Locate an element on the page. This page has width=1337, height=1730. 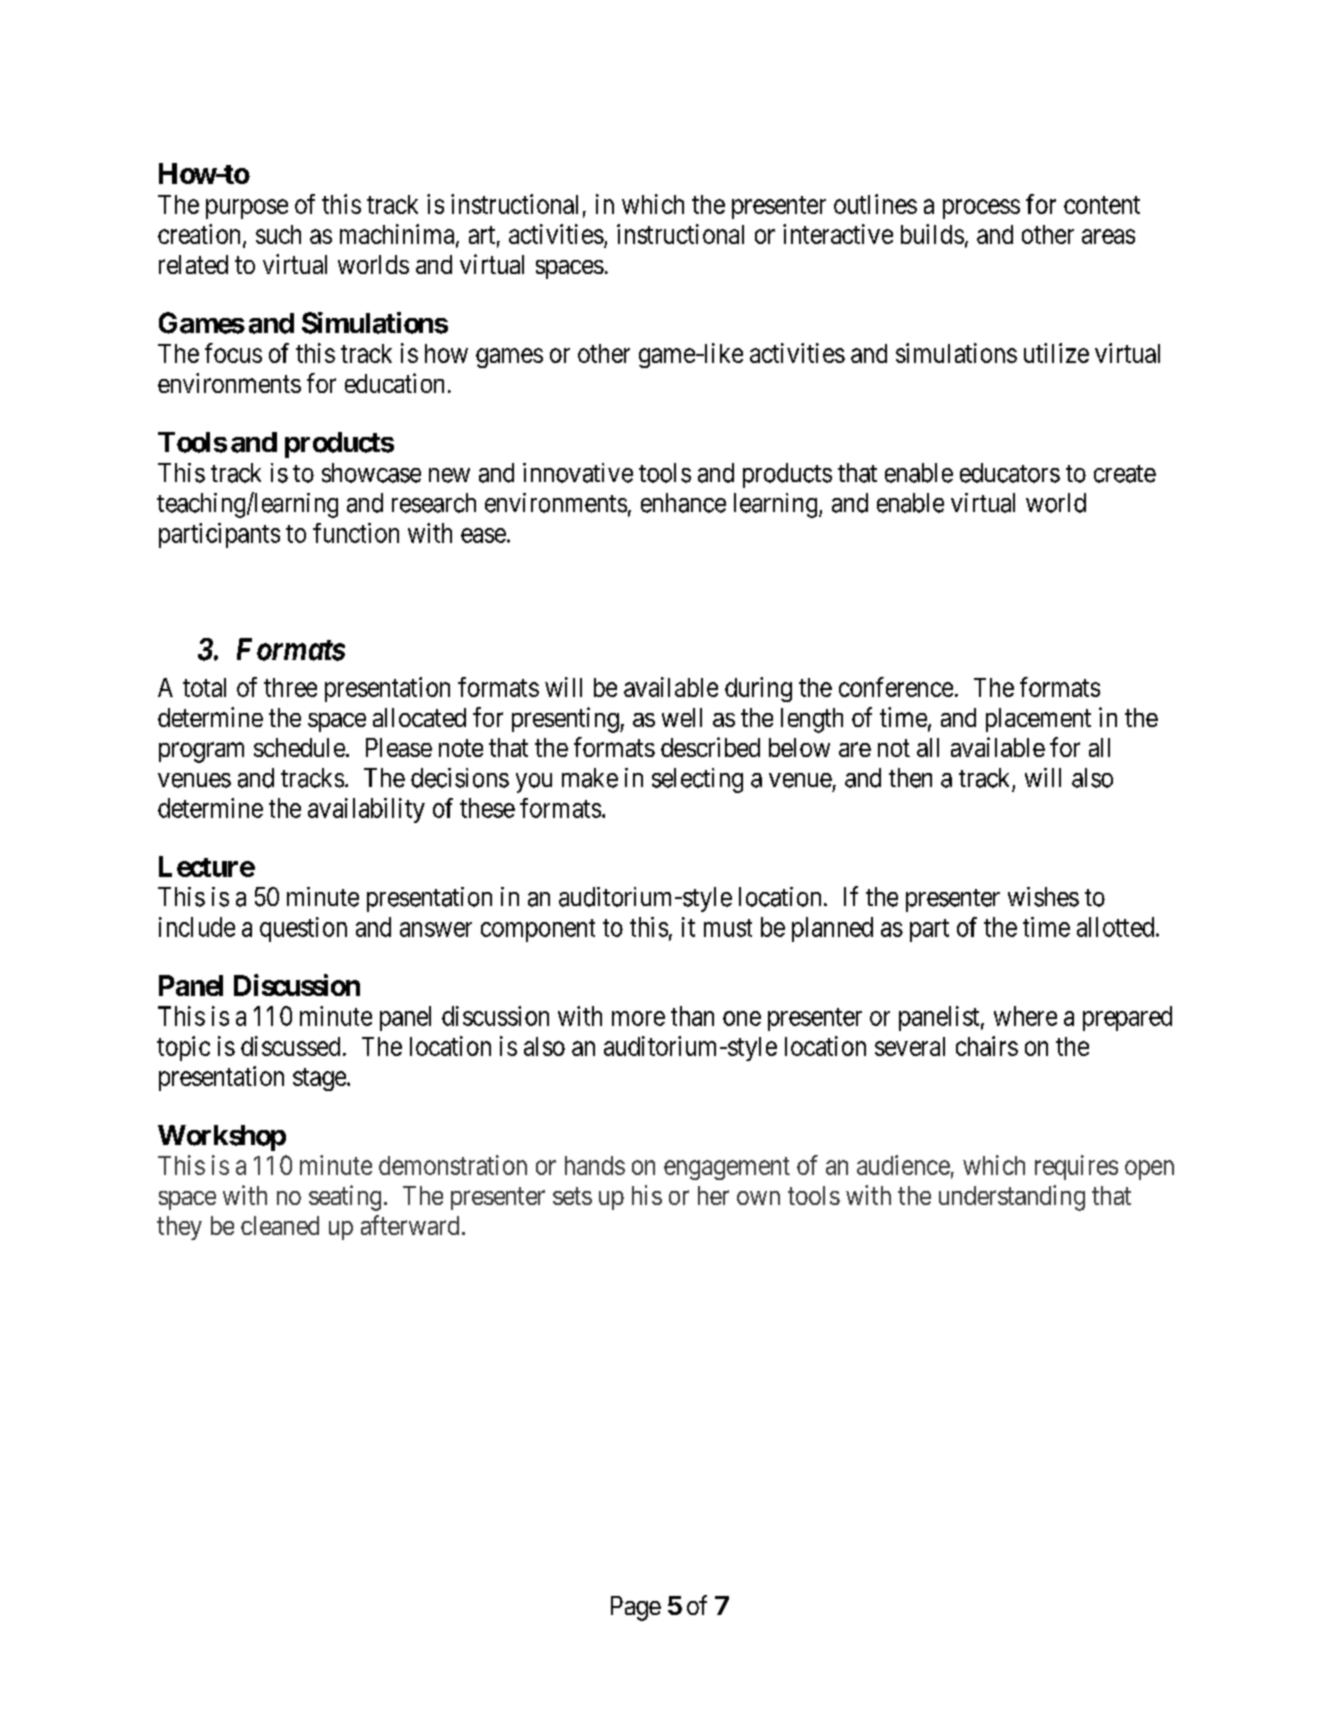
understanding is located at coordinates (1012, 1198).
